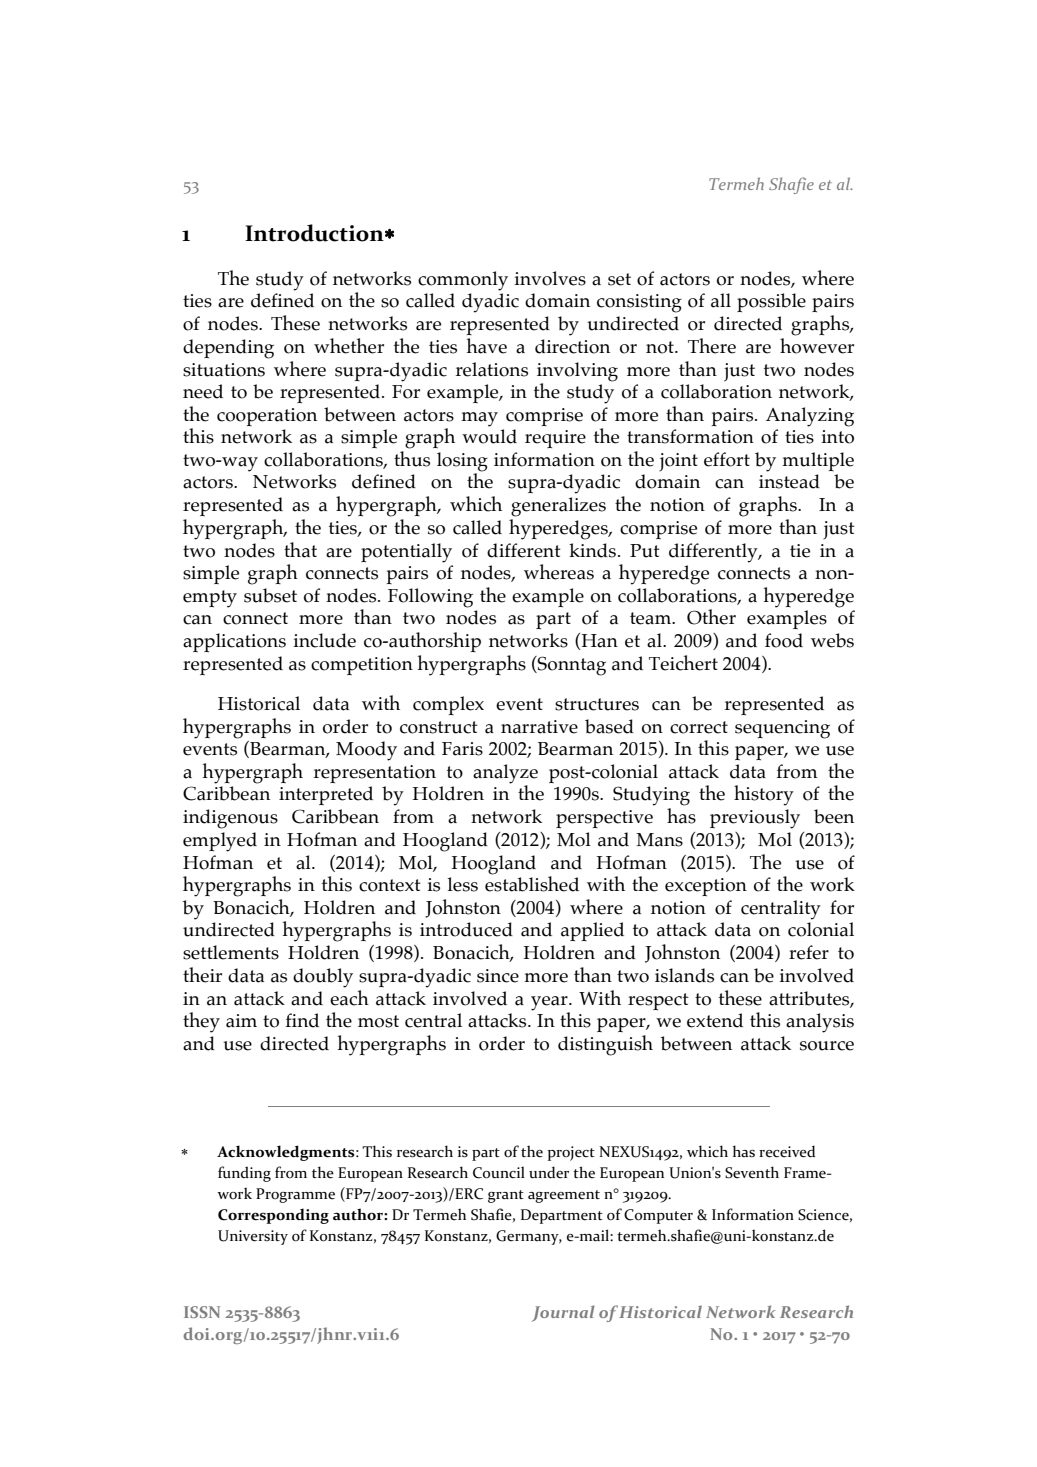 The width and height of the screenshot is (1037, 1467). What do you see at coordinates (326, 795) in the screenshot?
I see `interpreted` at bounding box center [326, 795].
